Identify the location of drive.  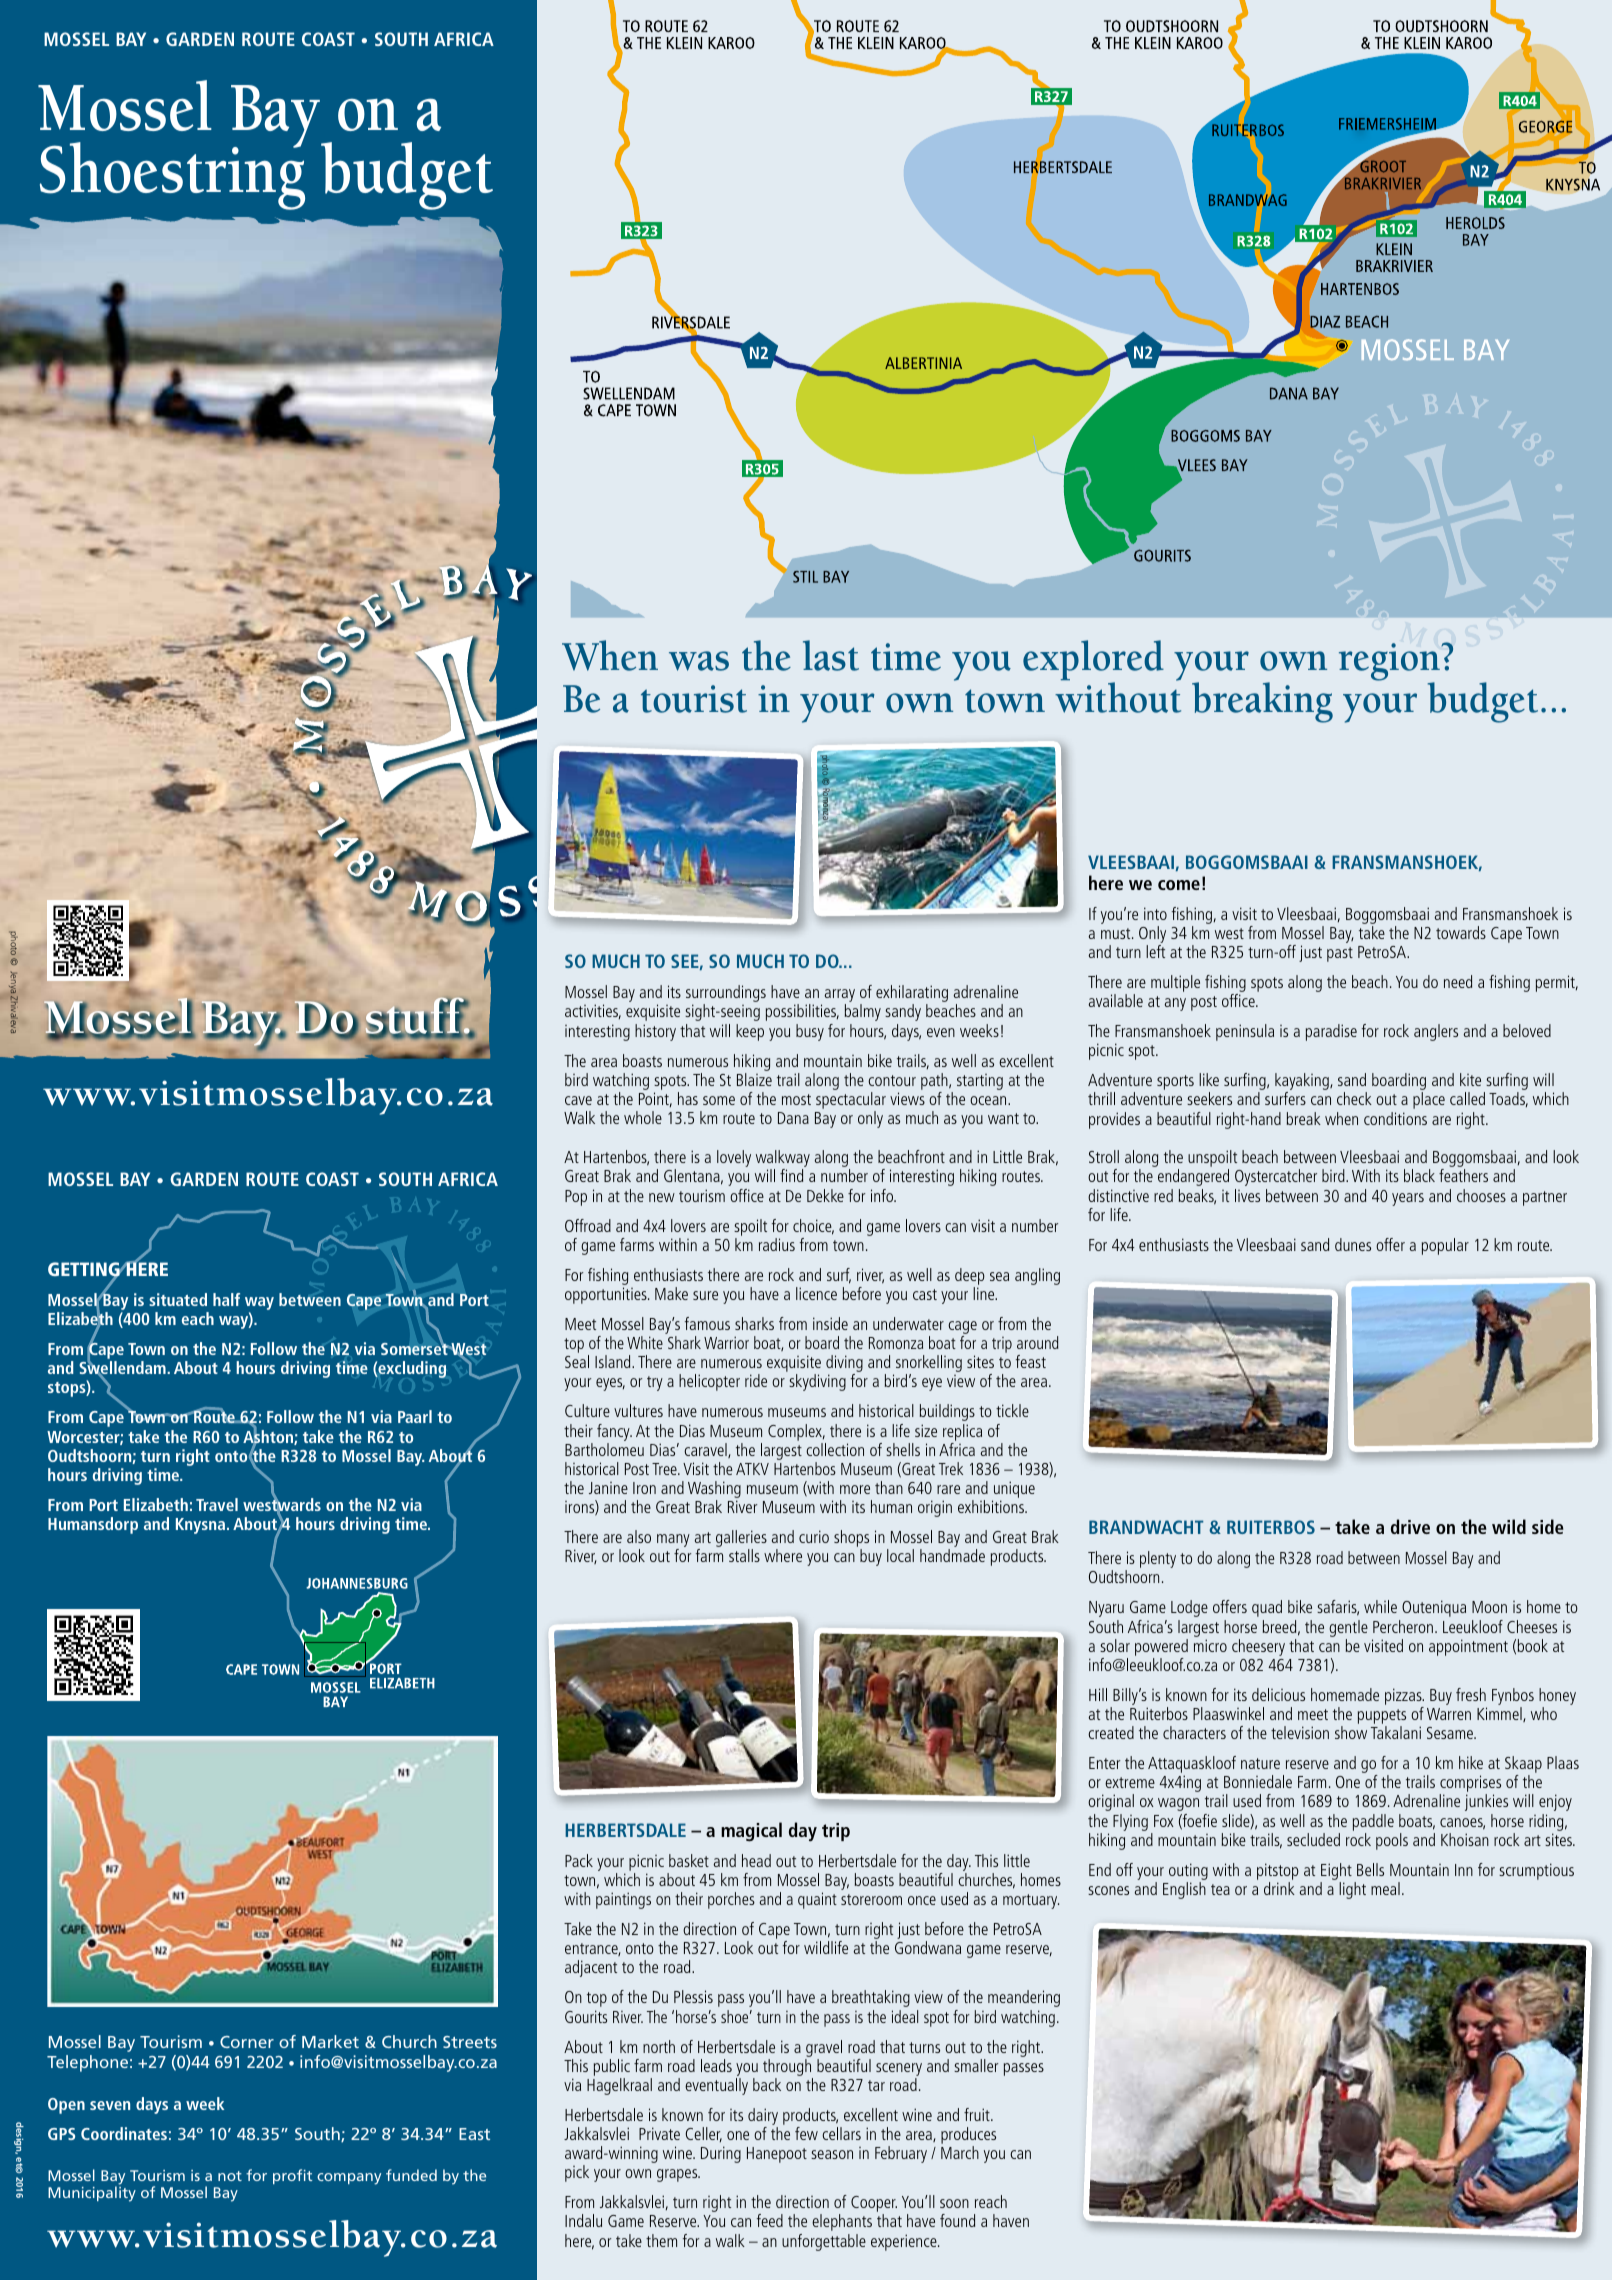
(1410, 1526).
